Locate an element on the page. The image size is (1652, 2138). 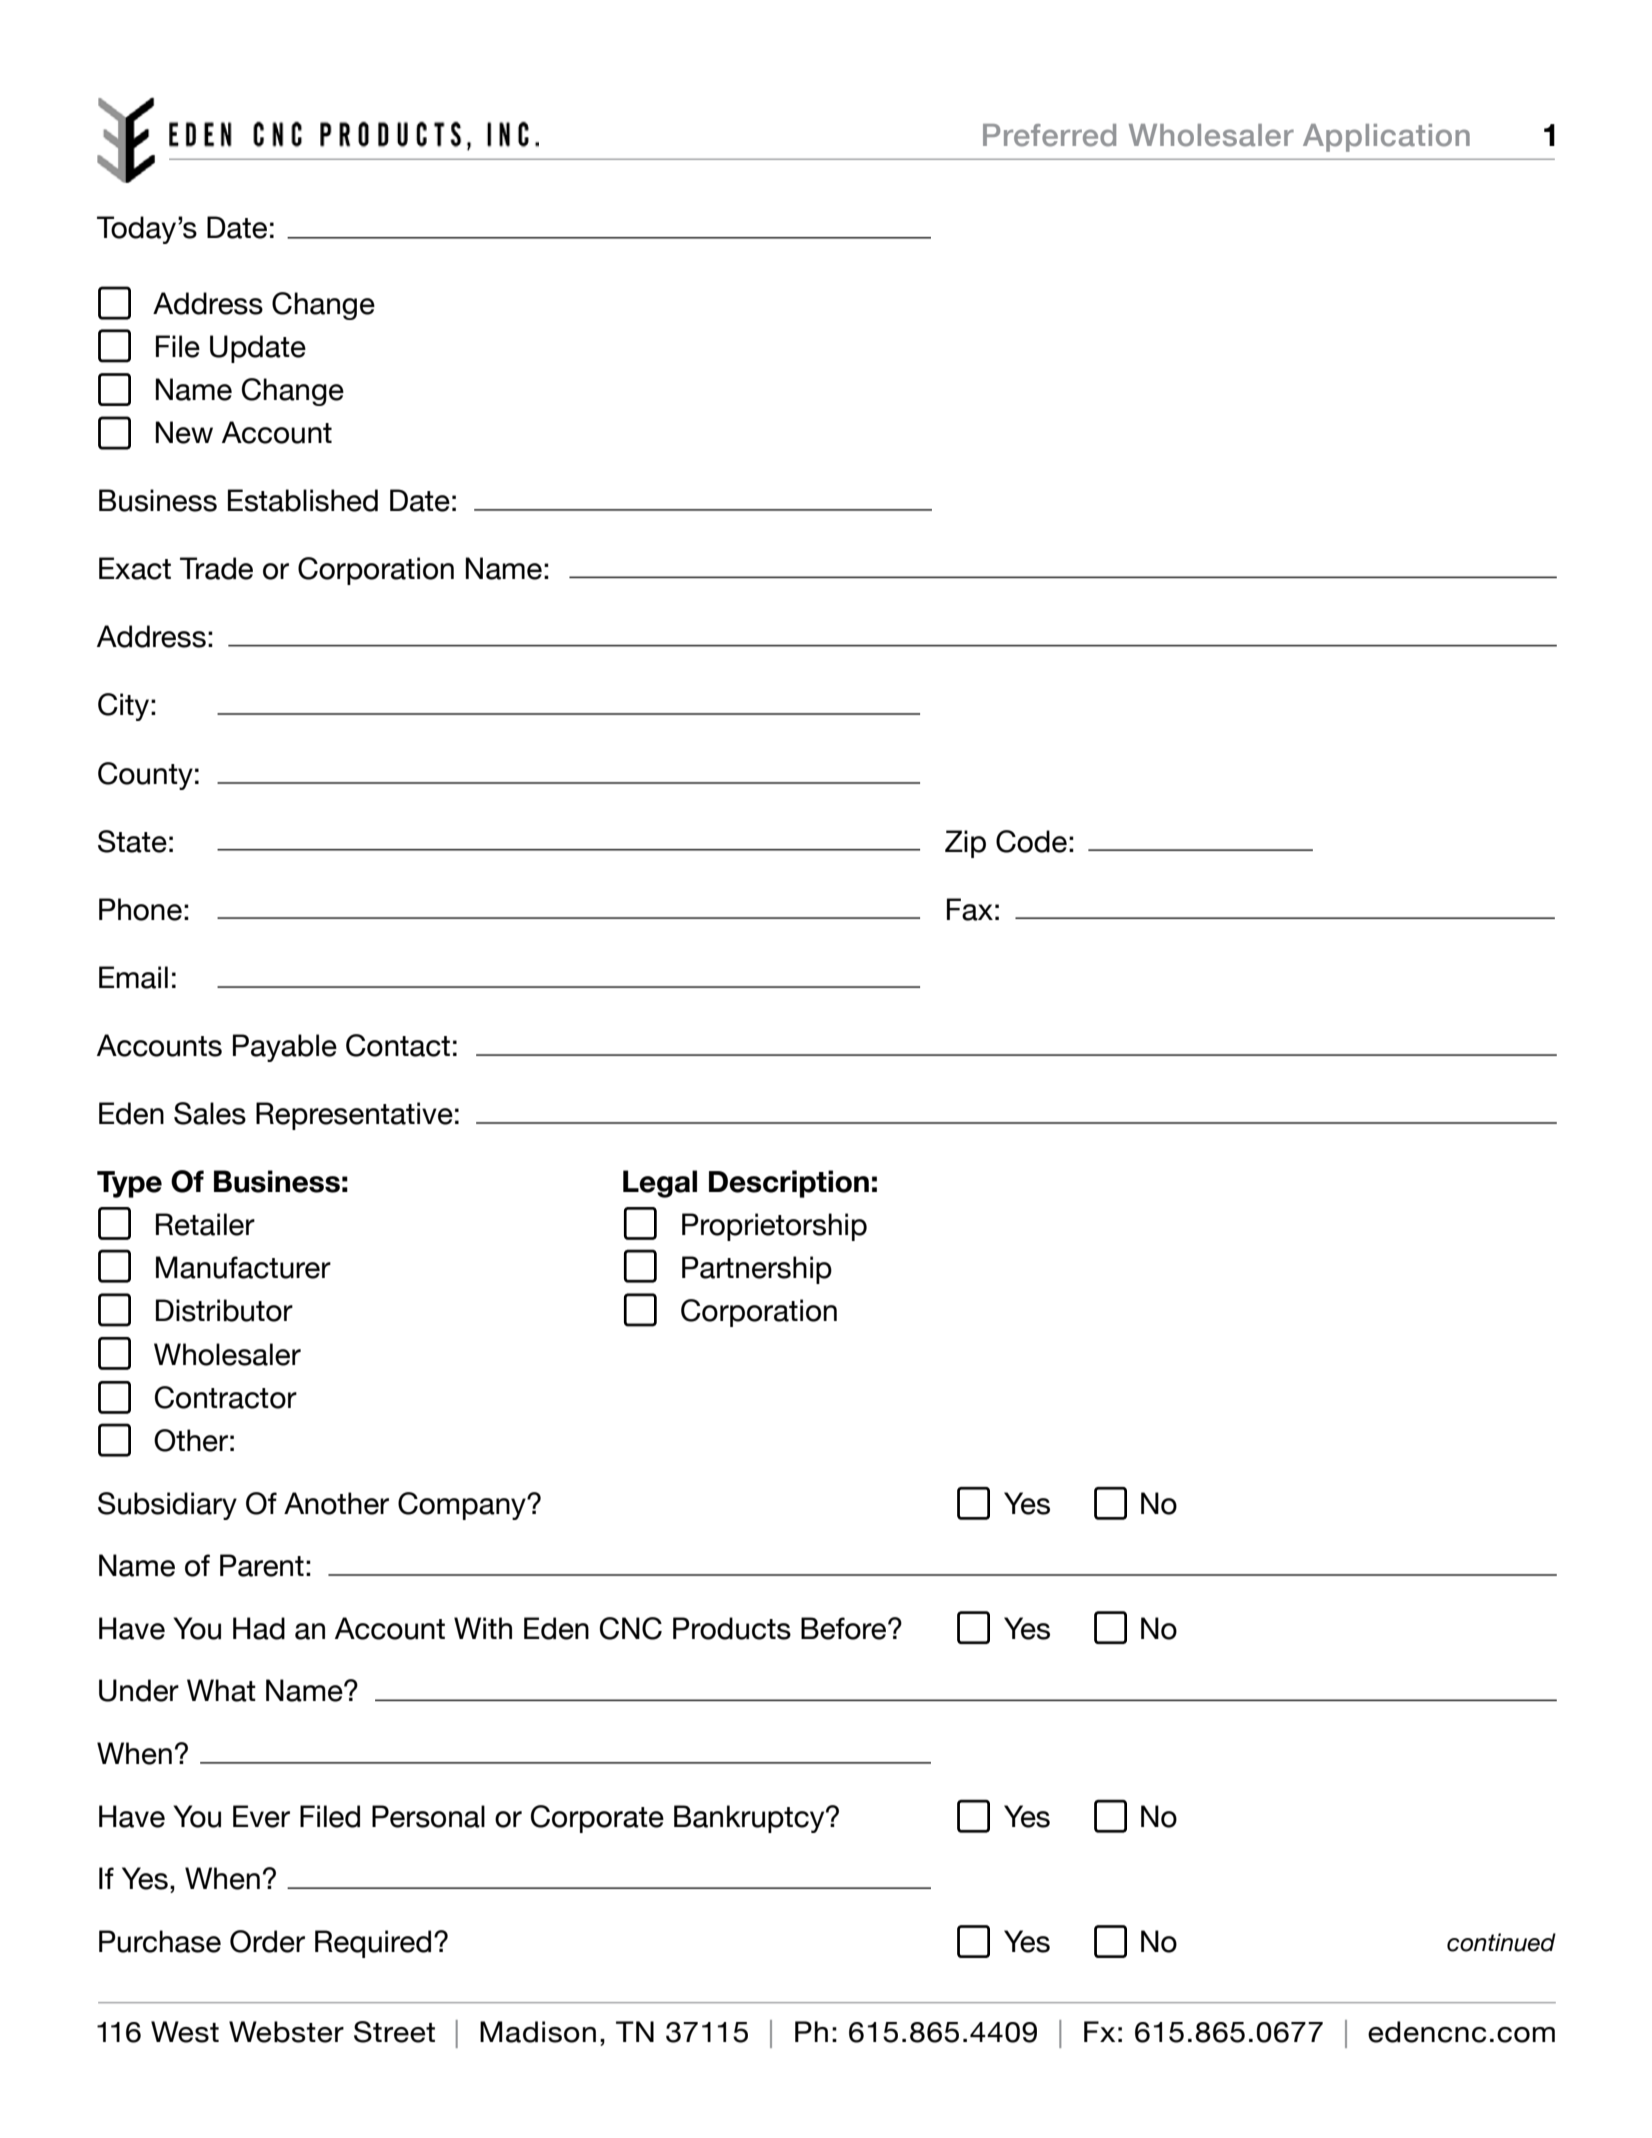
Preferred is located at coordinates (1049, 135).
